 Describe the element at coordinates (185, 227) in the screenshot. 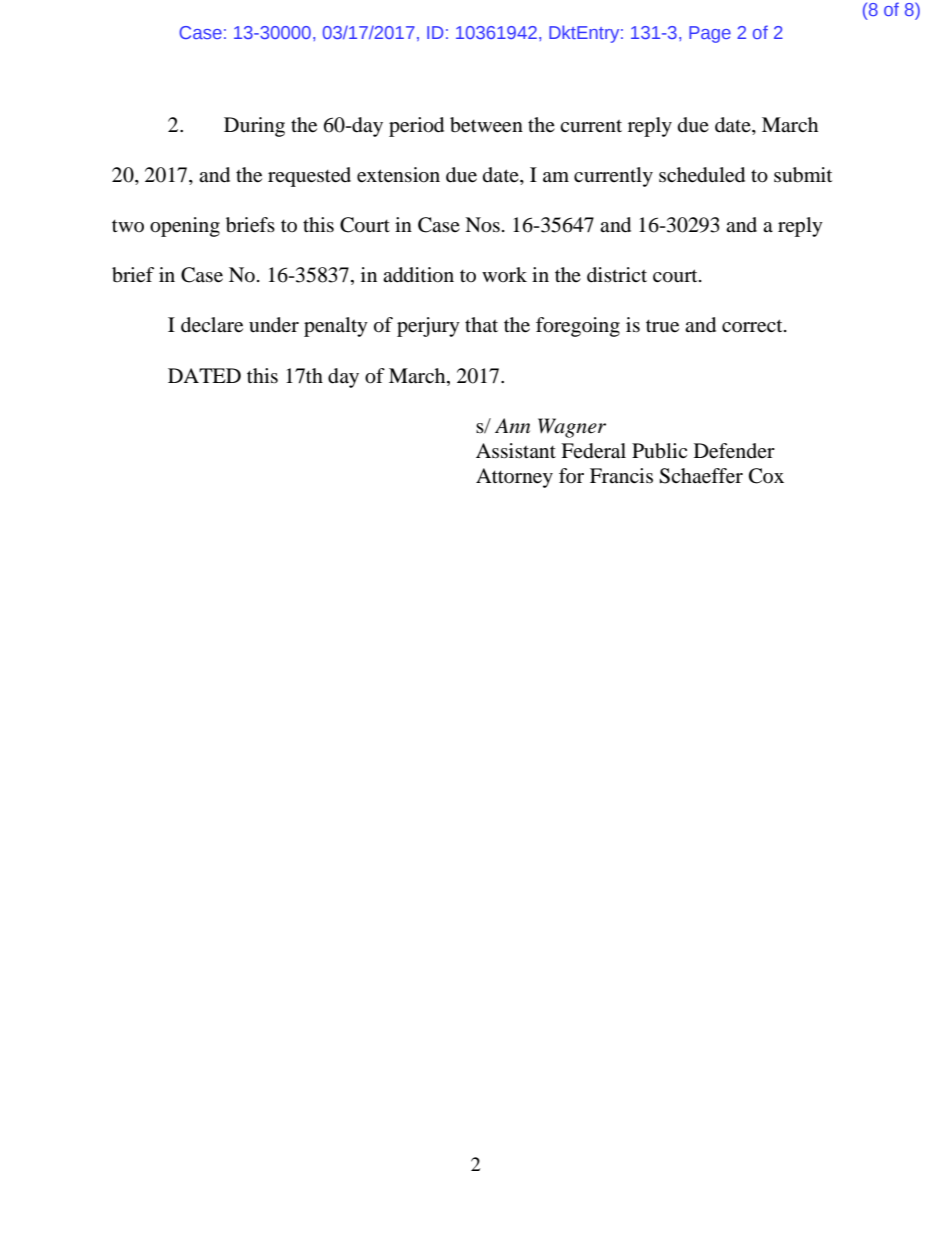

I see `opening` at that location.
